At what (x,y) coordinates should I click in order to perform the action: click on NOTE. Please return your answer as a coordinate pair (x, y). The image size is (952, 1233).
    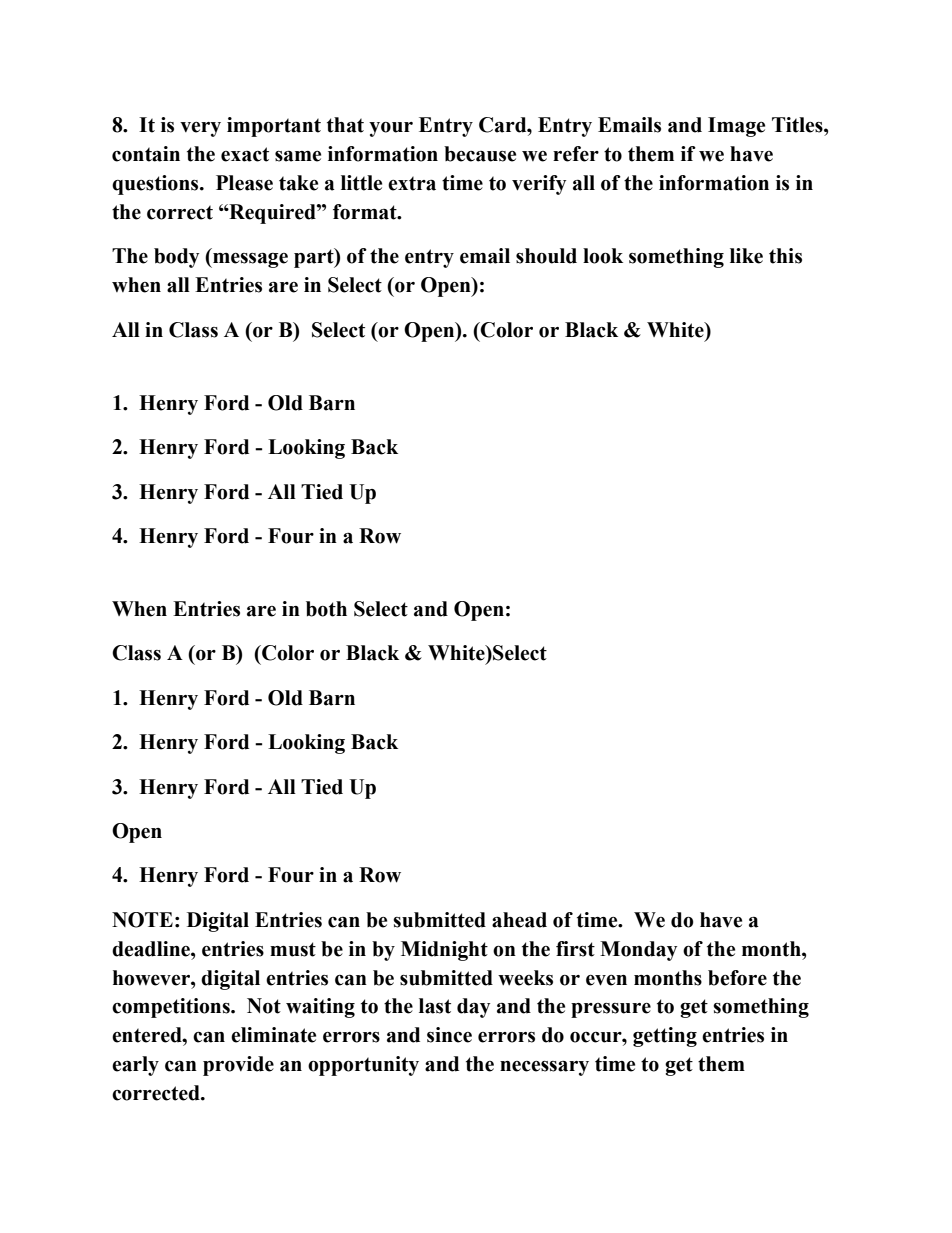
    Looking at the image, I should click on (142, 920).
